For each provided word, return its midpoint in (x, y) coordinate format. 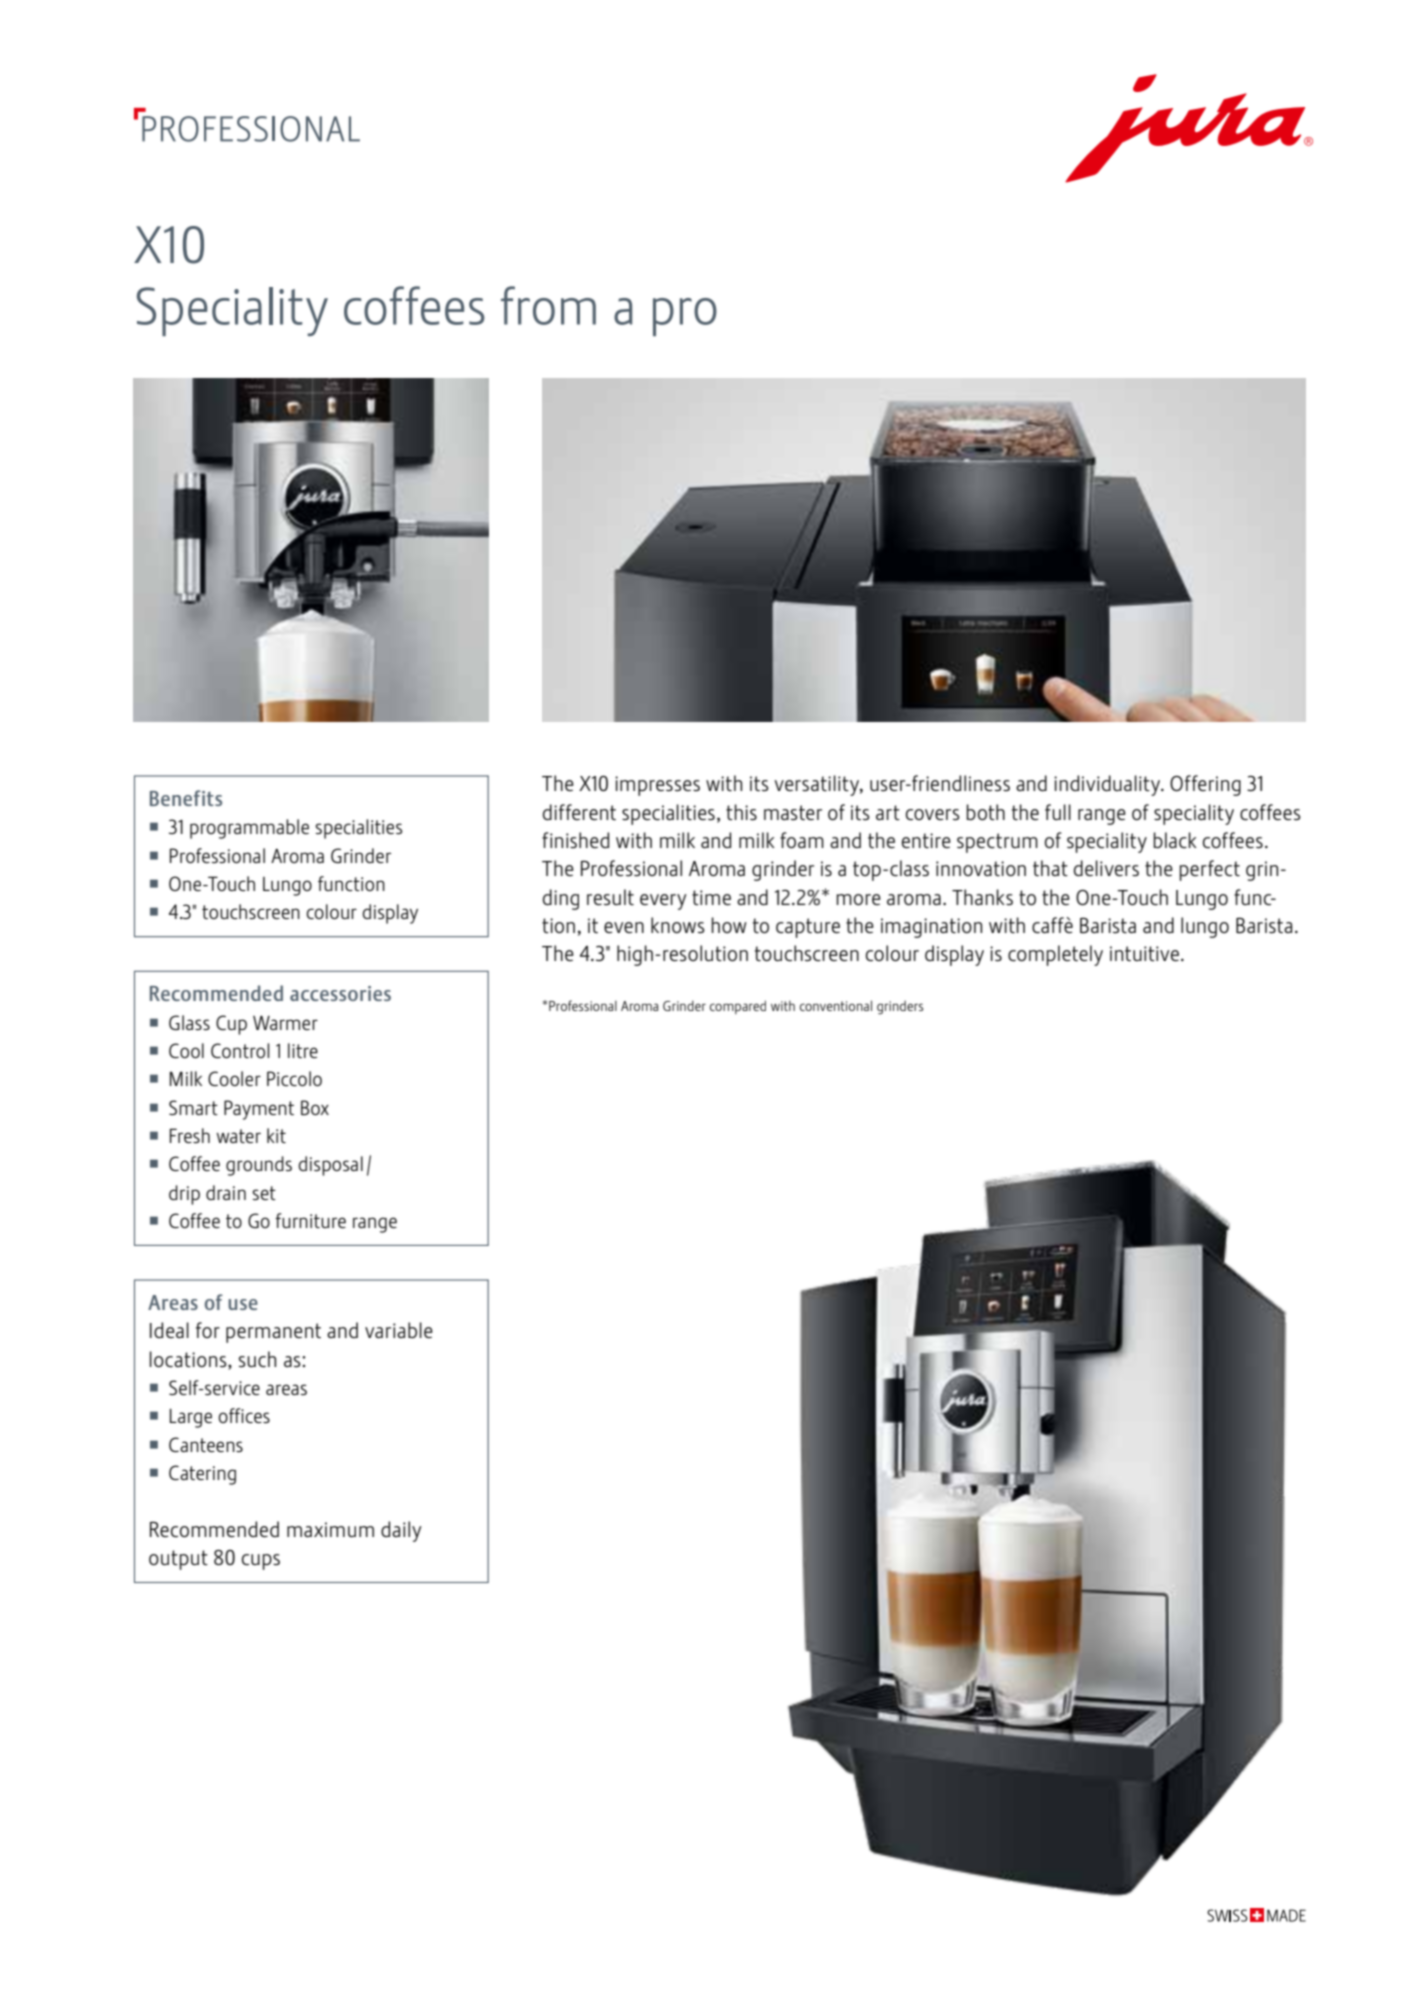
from (548, 305)
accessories (340, 993)
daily (401, 1531)
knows (678, 925)
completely (1055, 955)
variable (399, 1330)
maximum (330, 1529)
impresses (657, 786)
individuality (1108, 785)
